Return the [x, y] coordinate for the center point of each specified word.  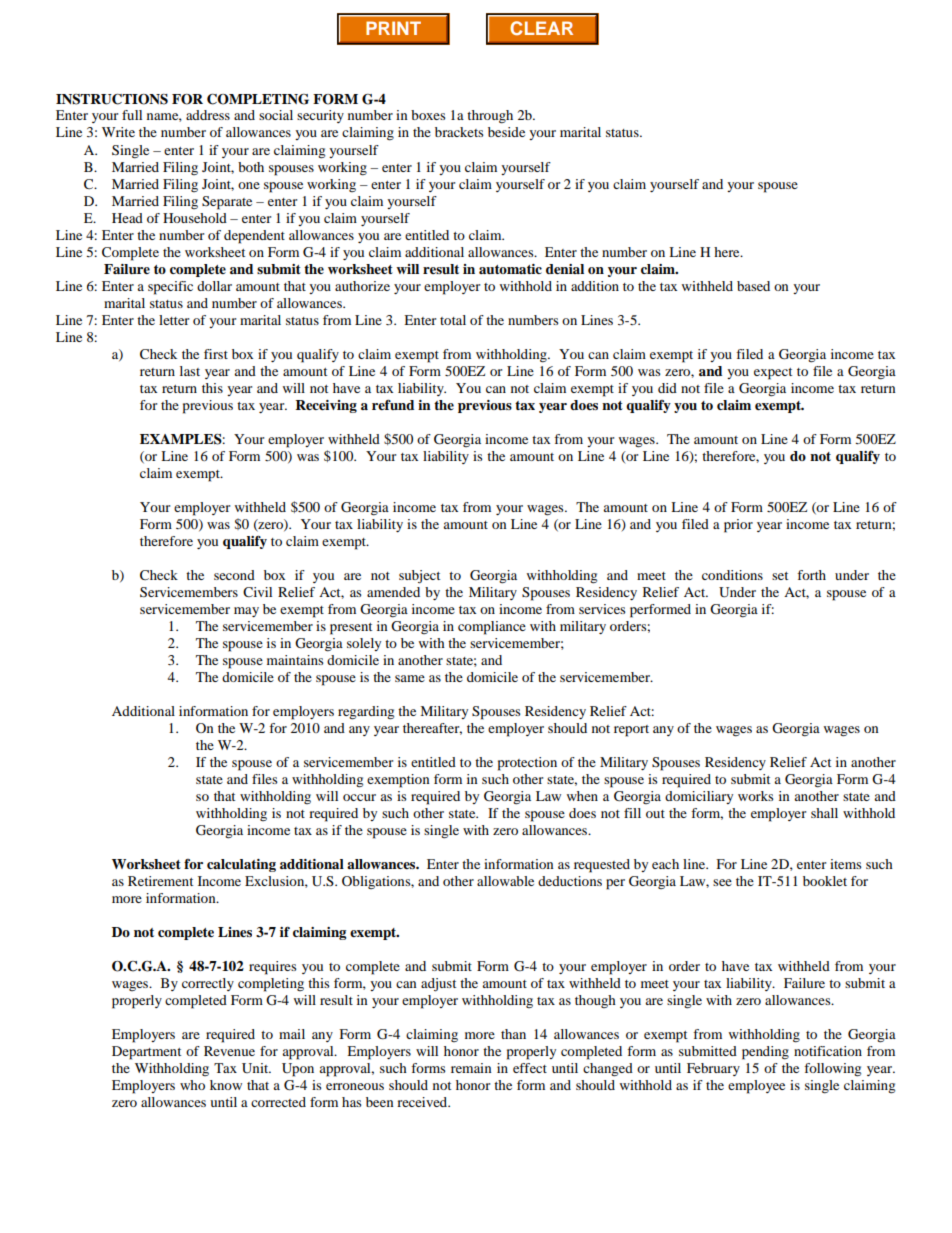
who [192, 1085]
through [490, 117]
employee [756, 1087]
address [208, 115]
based [753, 286]
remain [471, 1068]
